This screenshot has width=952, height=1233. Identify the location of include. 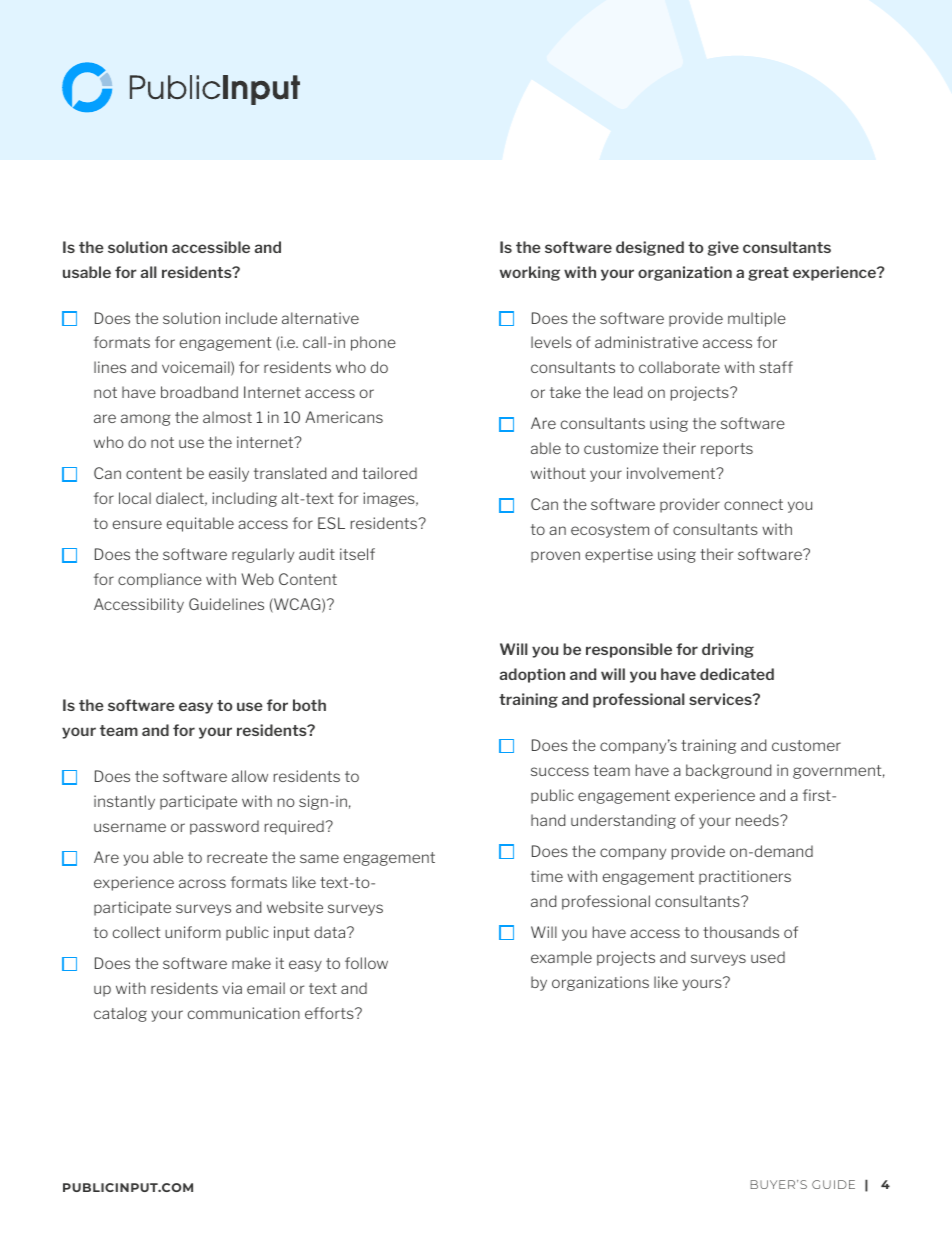
(251, 318).
